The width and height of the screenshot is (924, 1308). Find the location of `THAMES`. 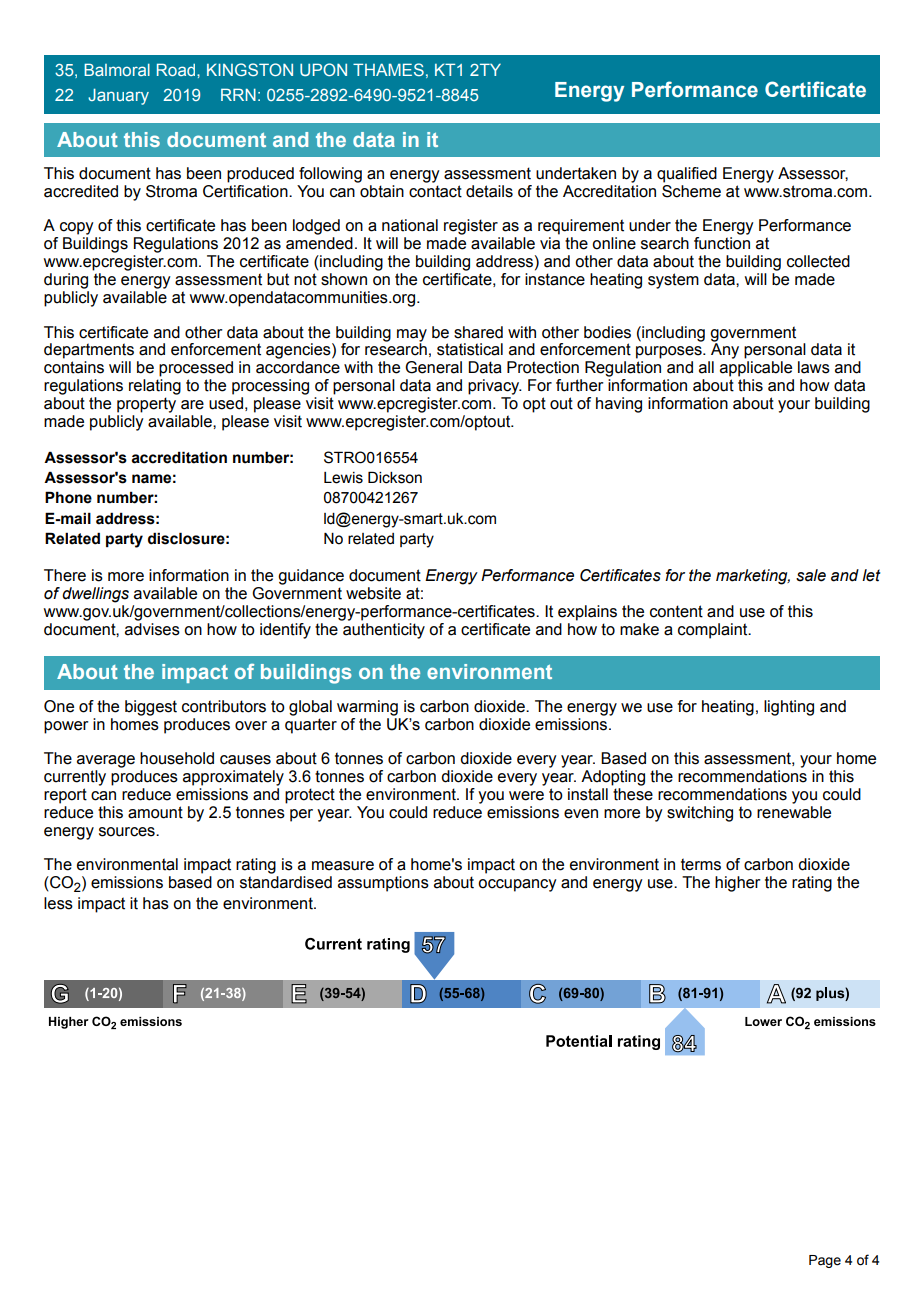

THAMES is located at coordinates (388, 69).
